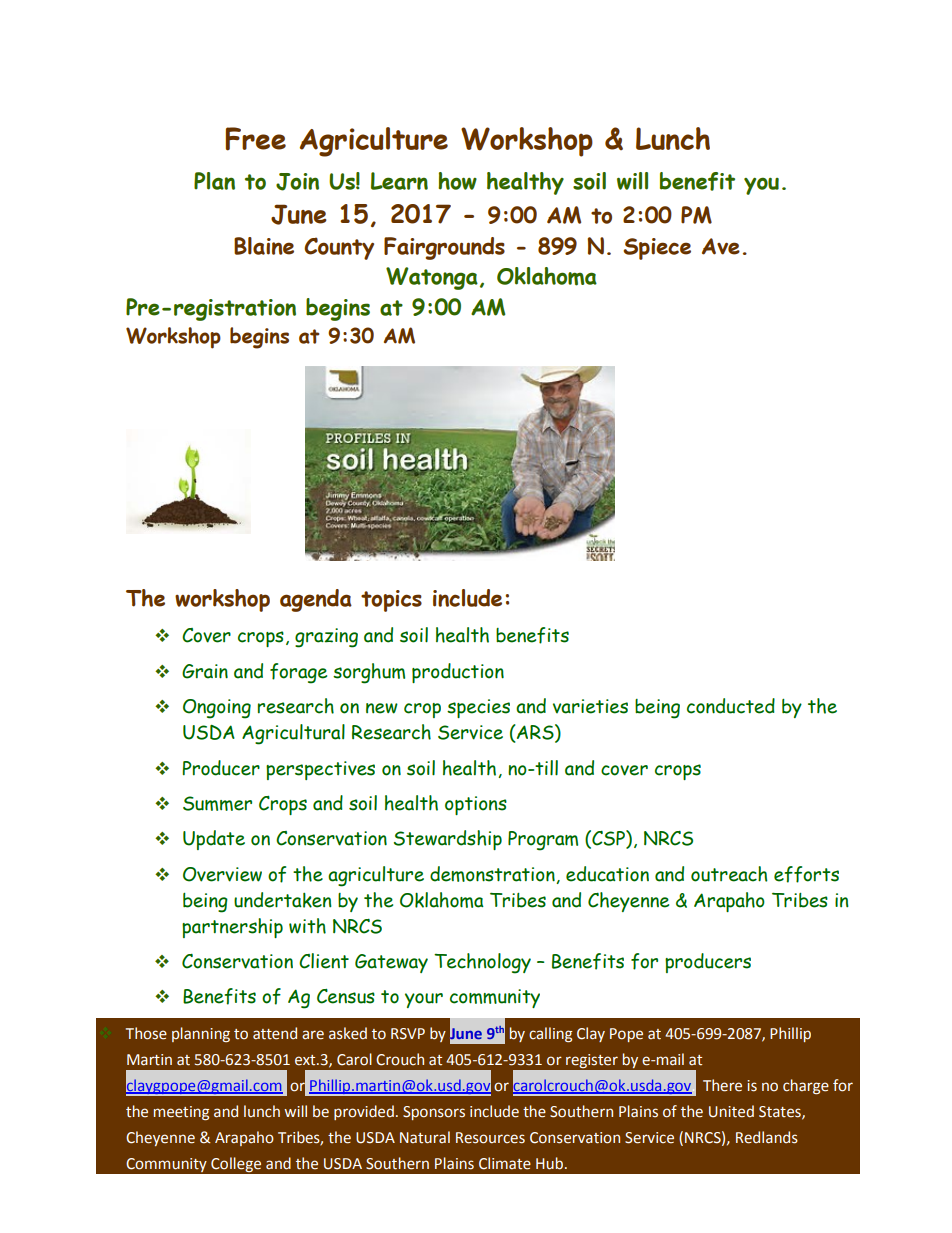 The height and width of the screenshot is (1233, 952). I want to click on meeting, so click(181, 1113).
